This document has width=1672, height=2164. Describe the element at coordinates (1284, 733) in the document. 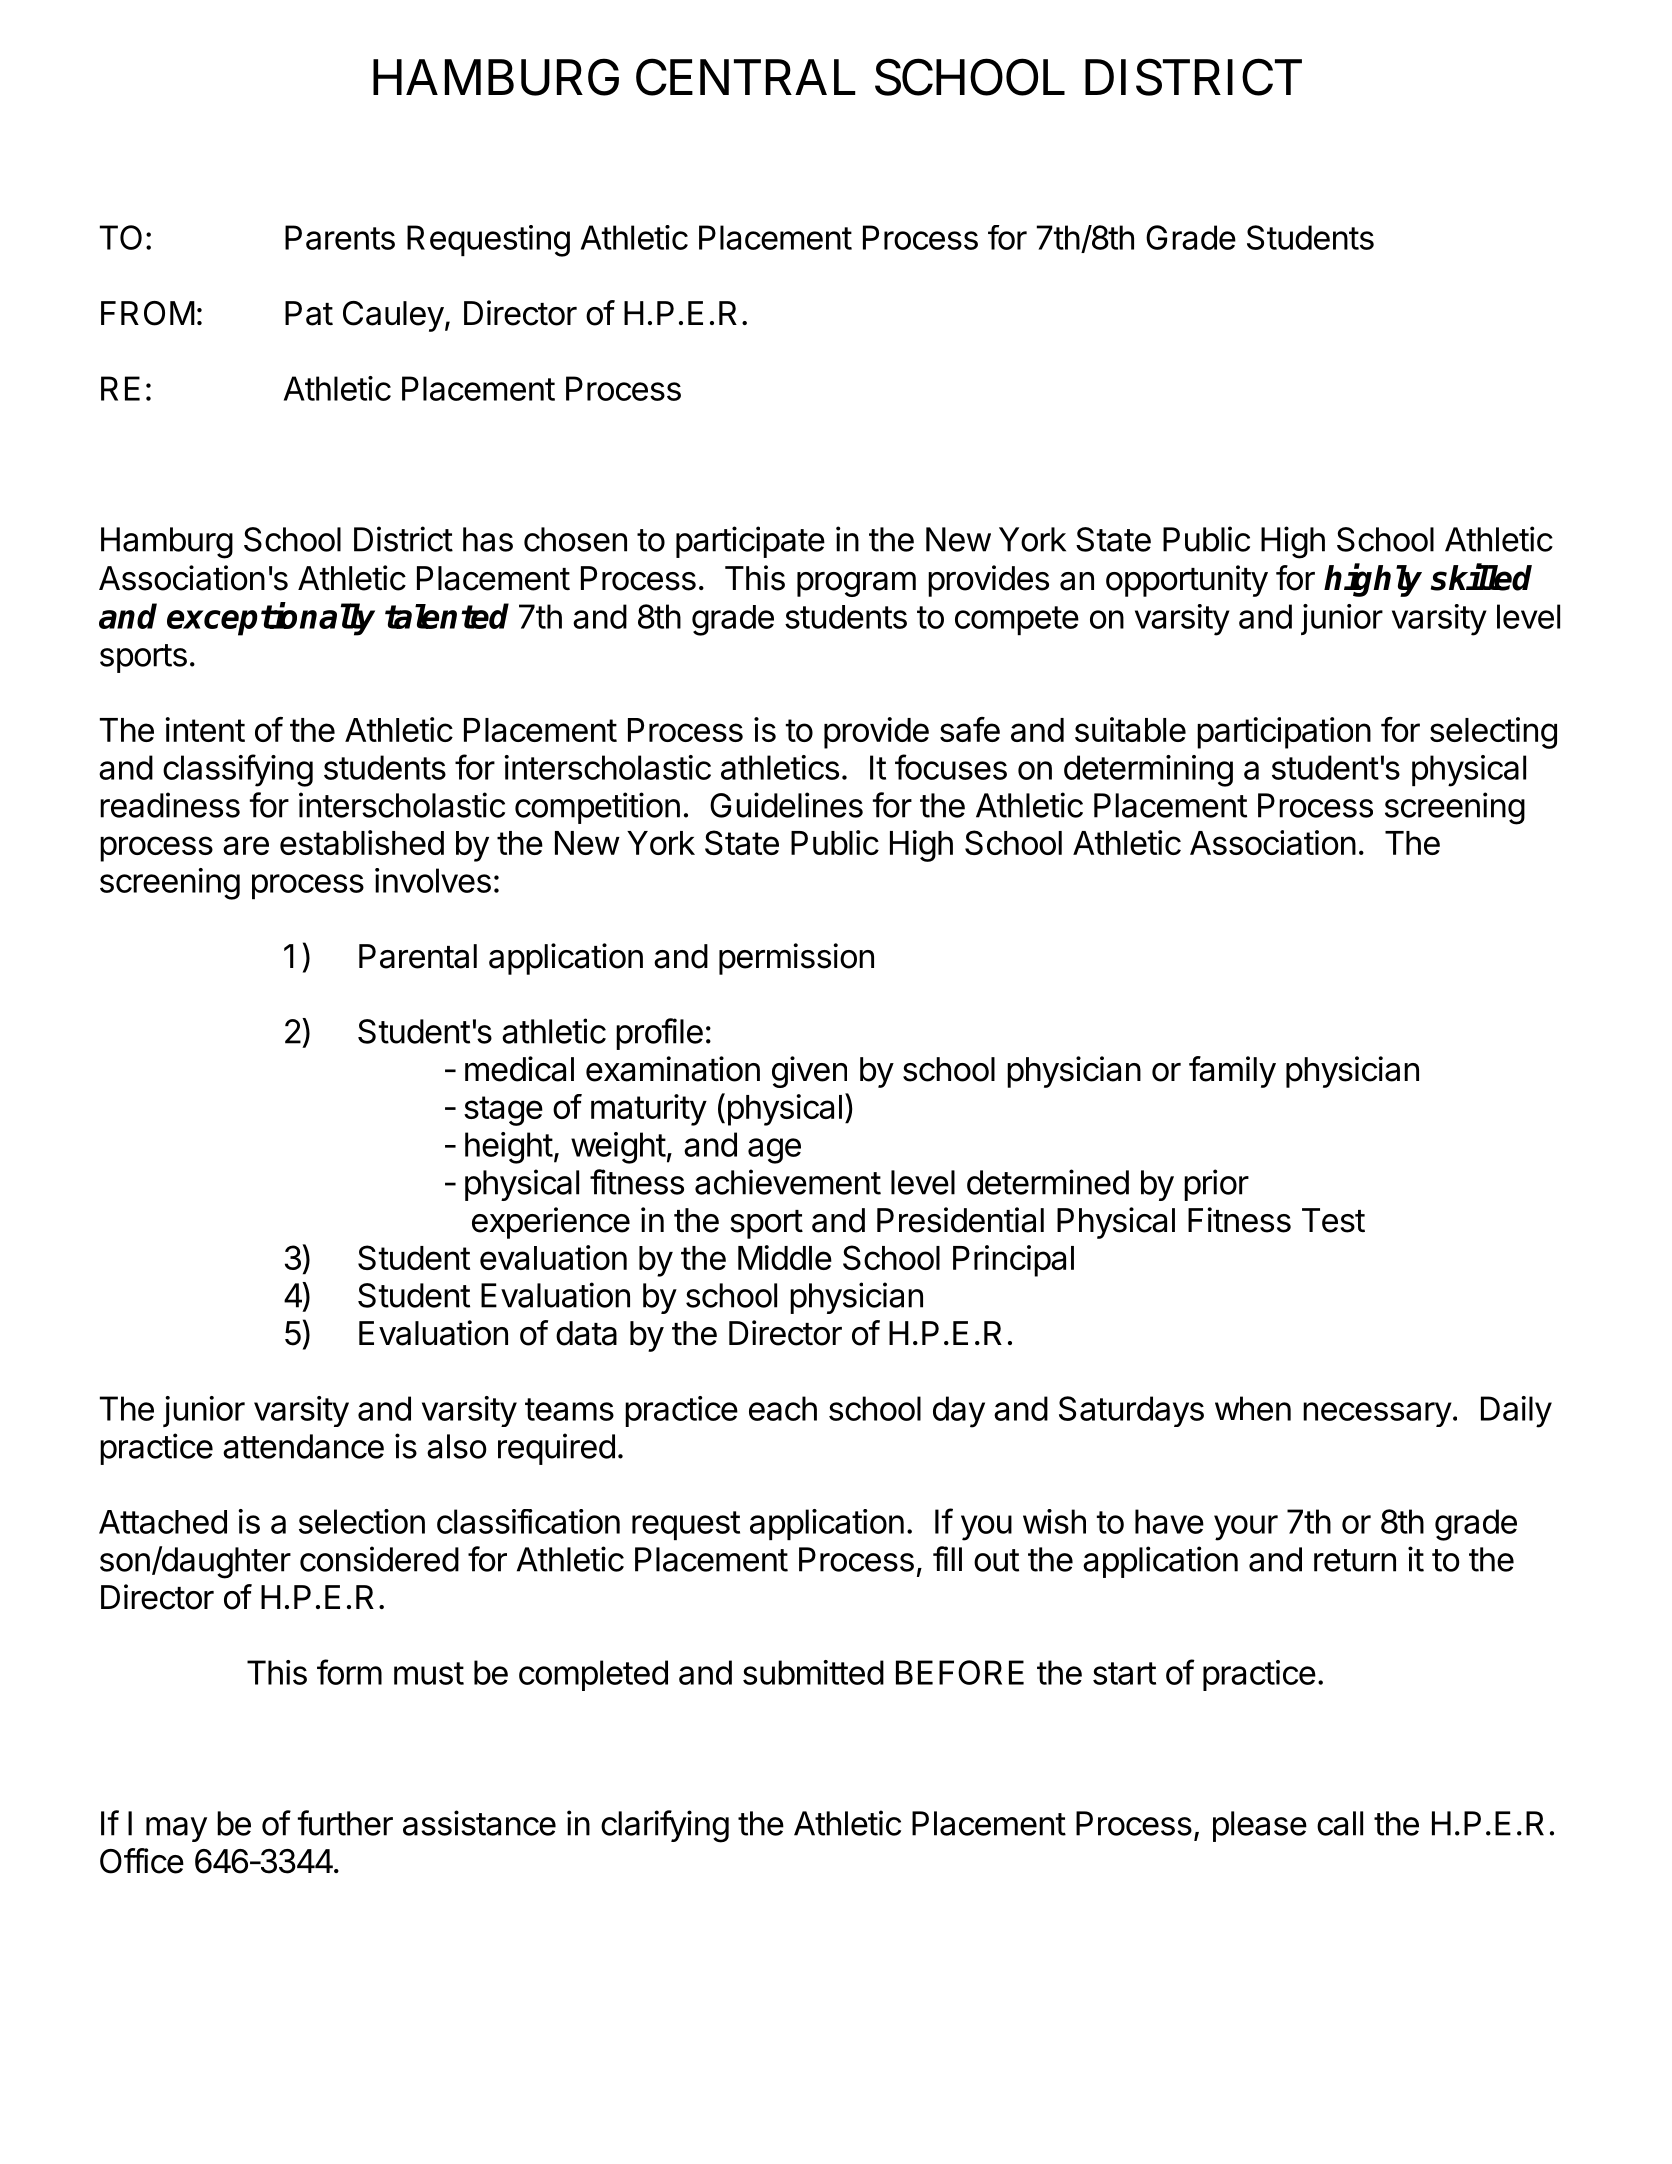

I see `participation` at that location.
